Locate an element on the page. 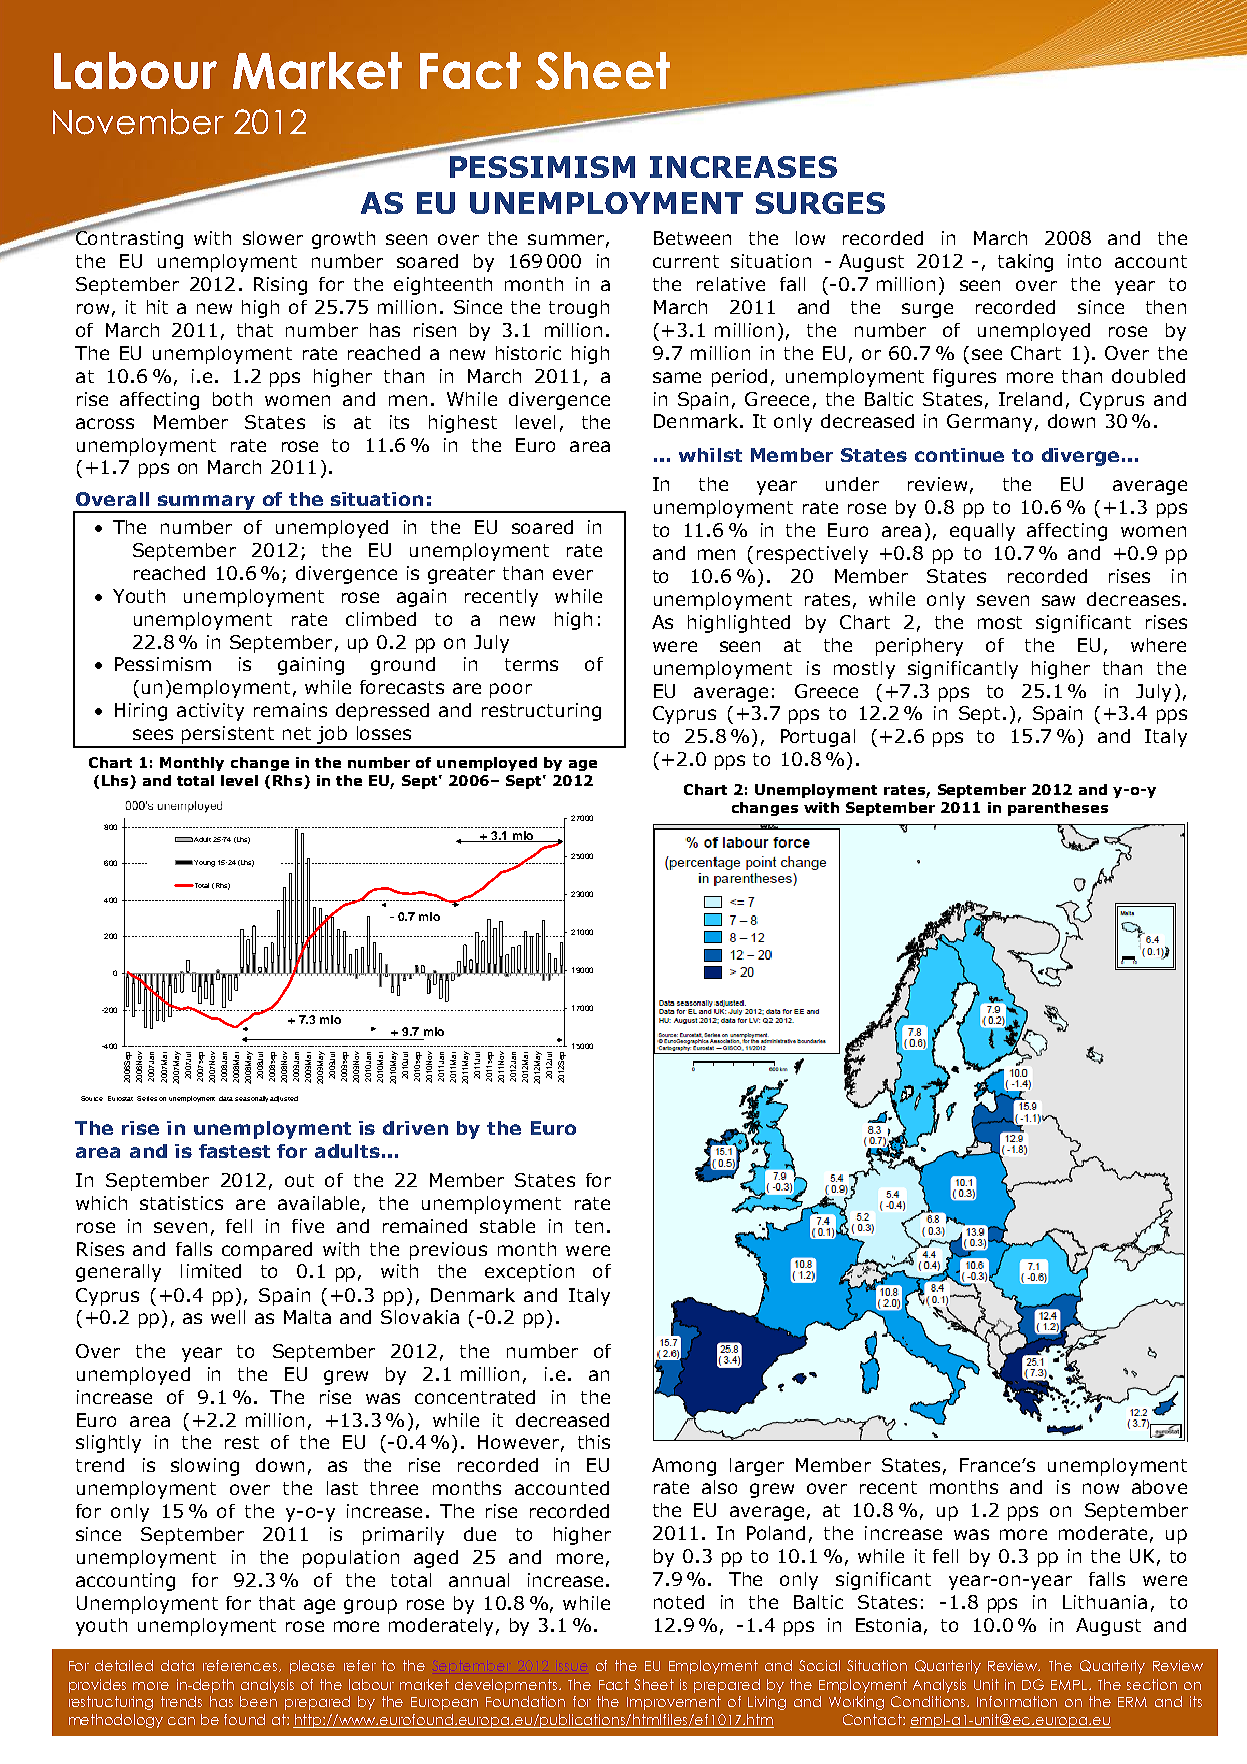 The width and height of the document is (1247, 1764). summary is located at coordinates (207, 503).
